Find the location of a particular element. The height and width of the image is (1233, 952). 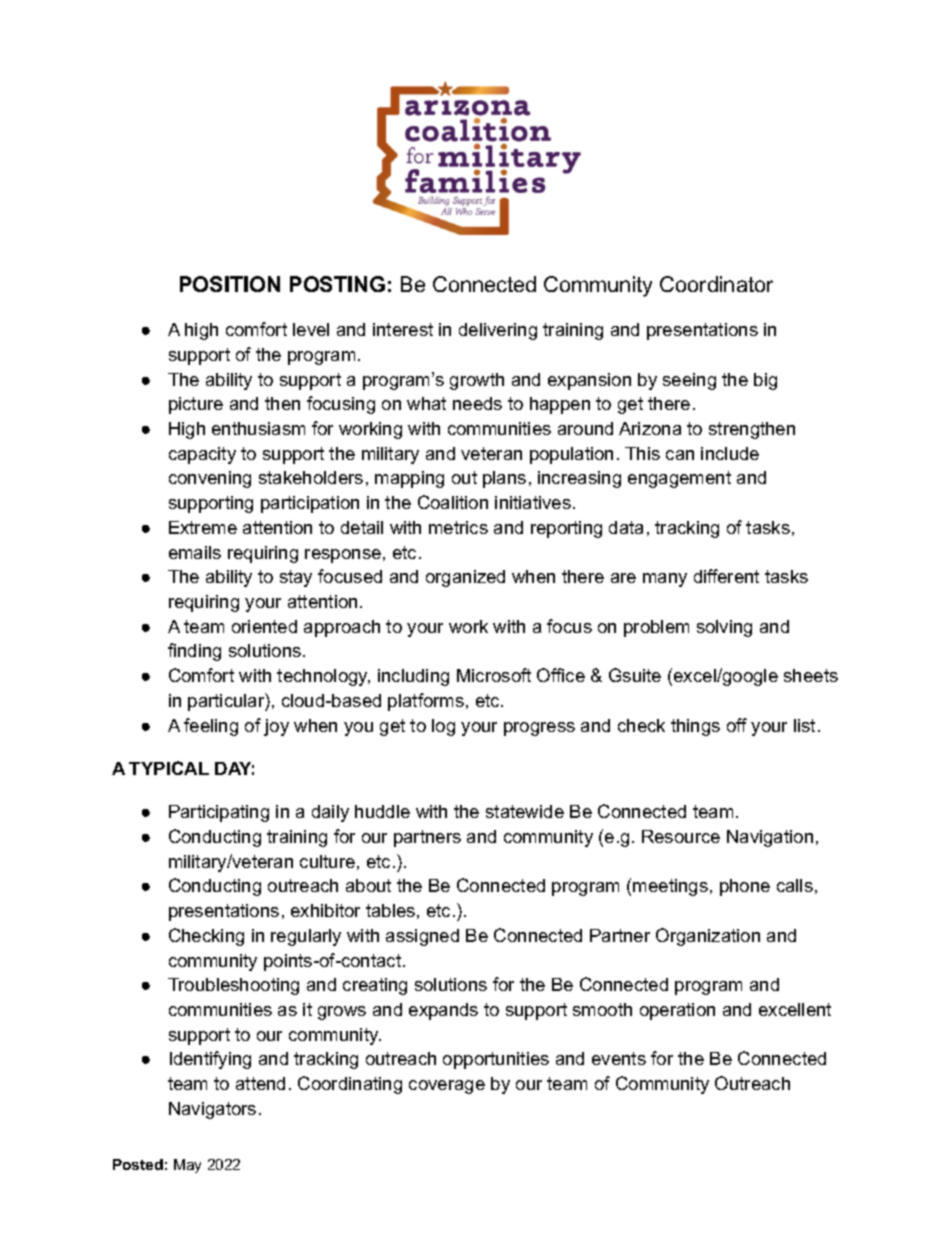

Participating is located at coordinates (219, 813).
